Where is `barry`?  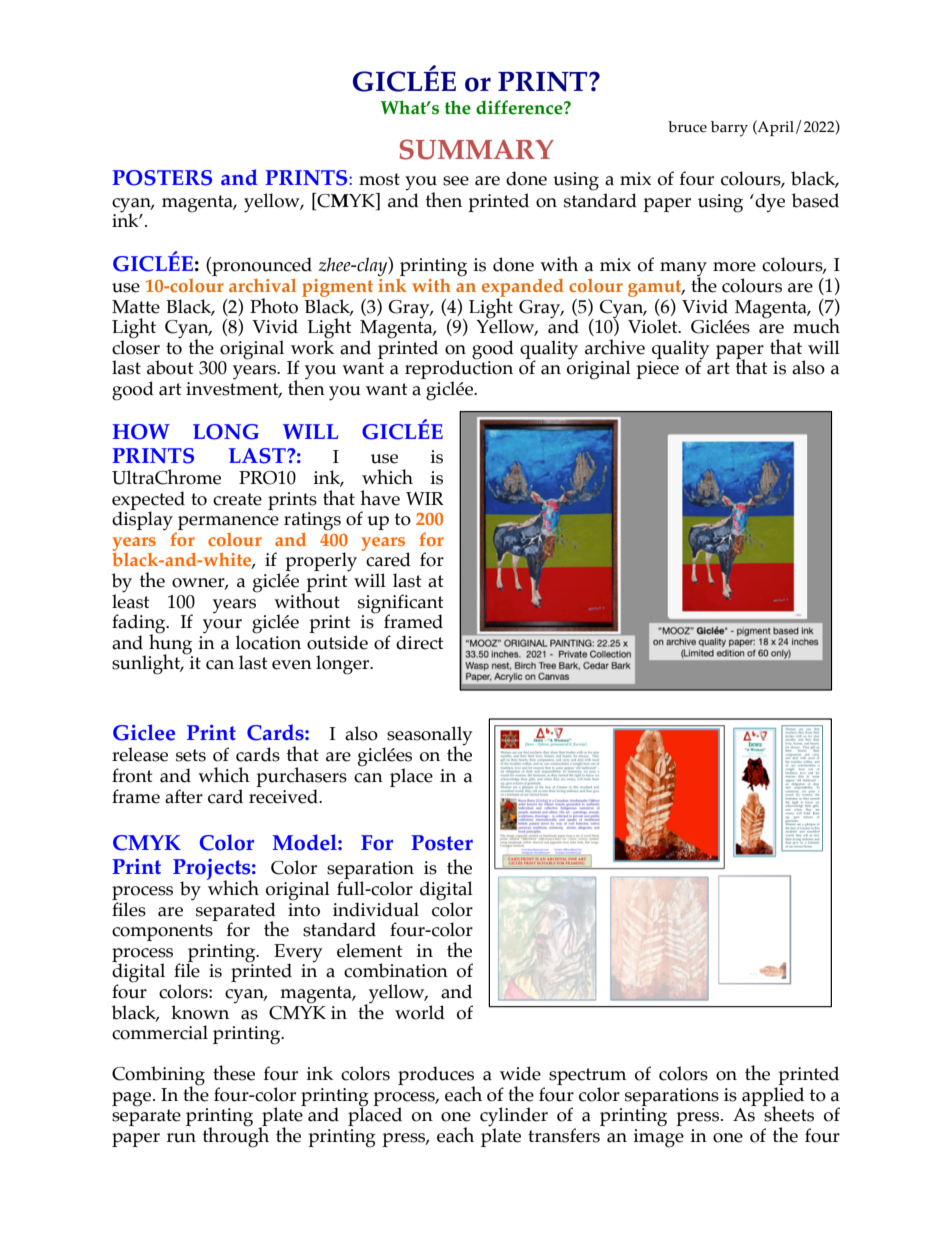 barry is located at coordinates (729, 129).
